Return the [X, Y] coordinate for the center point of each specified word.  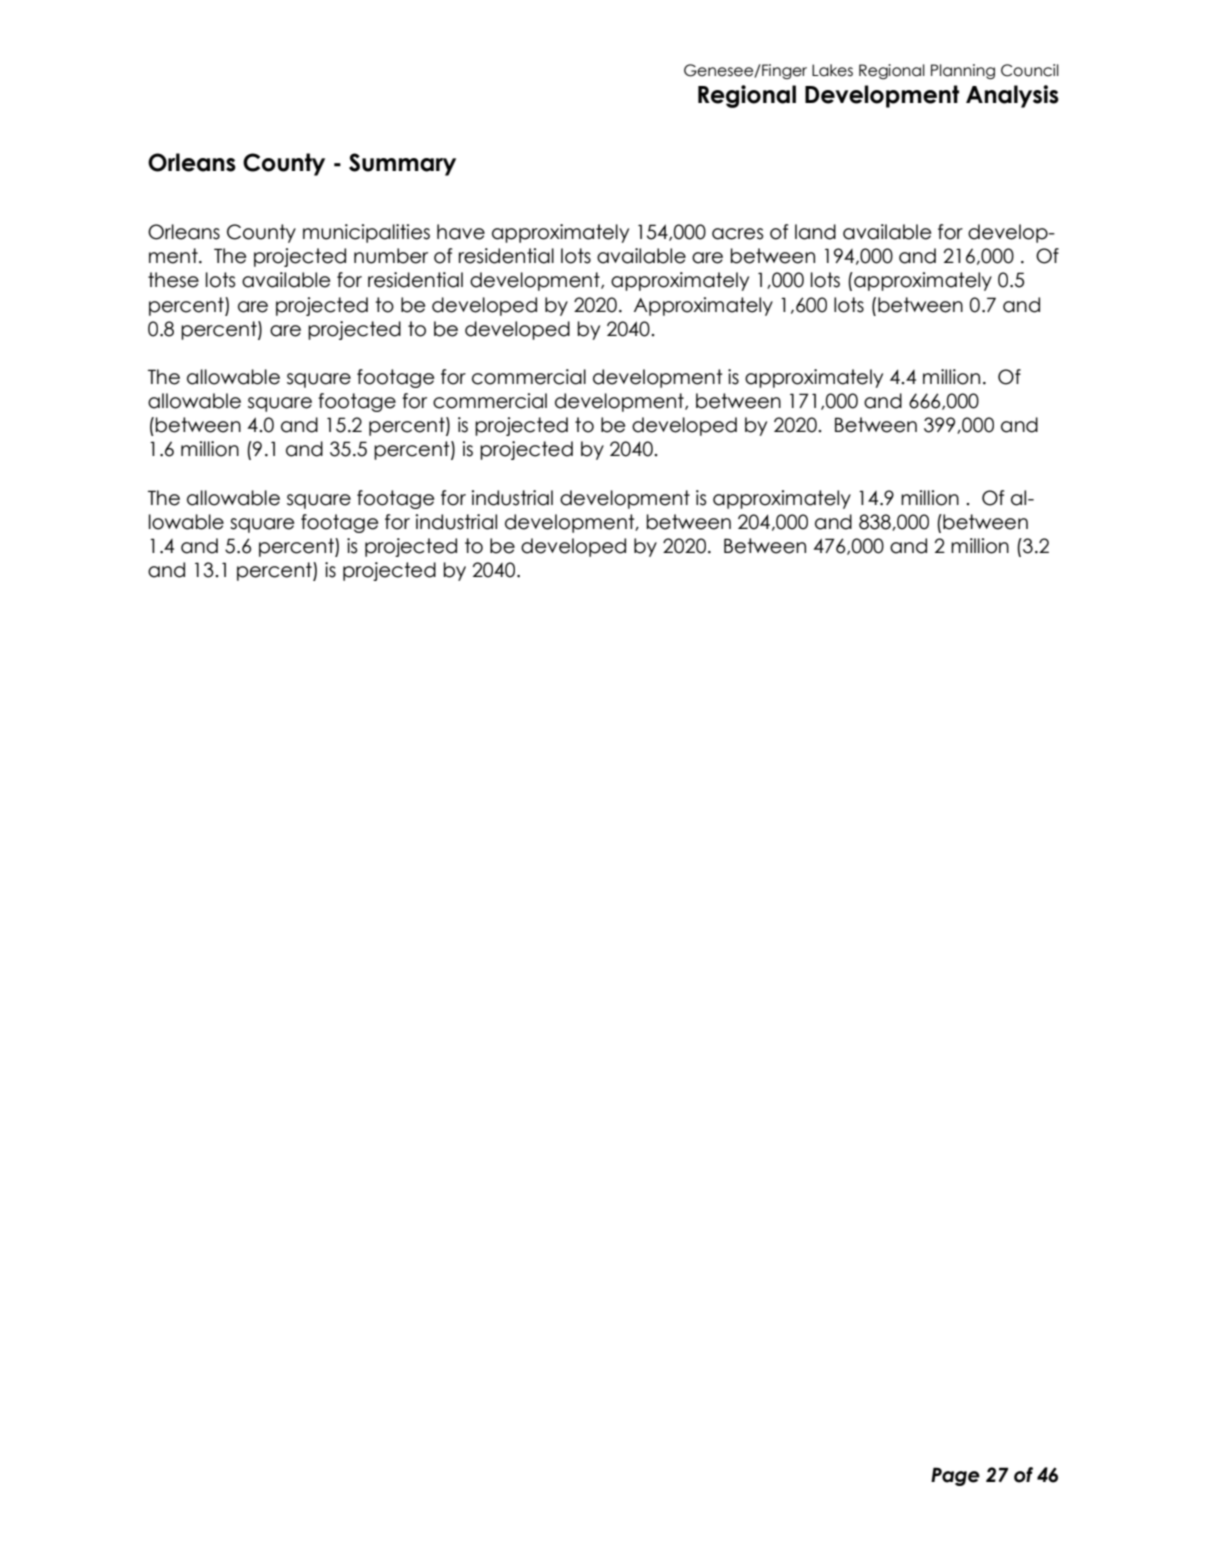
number [391, 256]
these [173, 280]
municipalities [366, 233]
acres [738, 234]
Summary [402, 164]
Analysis [1012, 96]
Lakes [832, 70]
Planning [963, 72]
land [815, 232]
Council [1030, 70]
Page [955, 1476]
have [461, 232]
